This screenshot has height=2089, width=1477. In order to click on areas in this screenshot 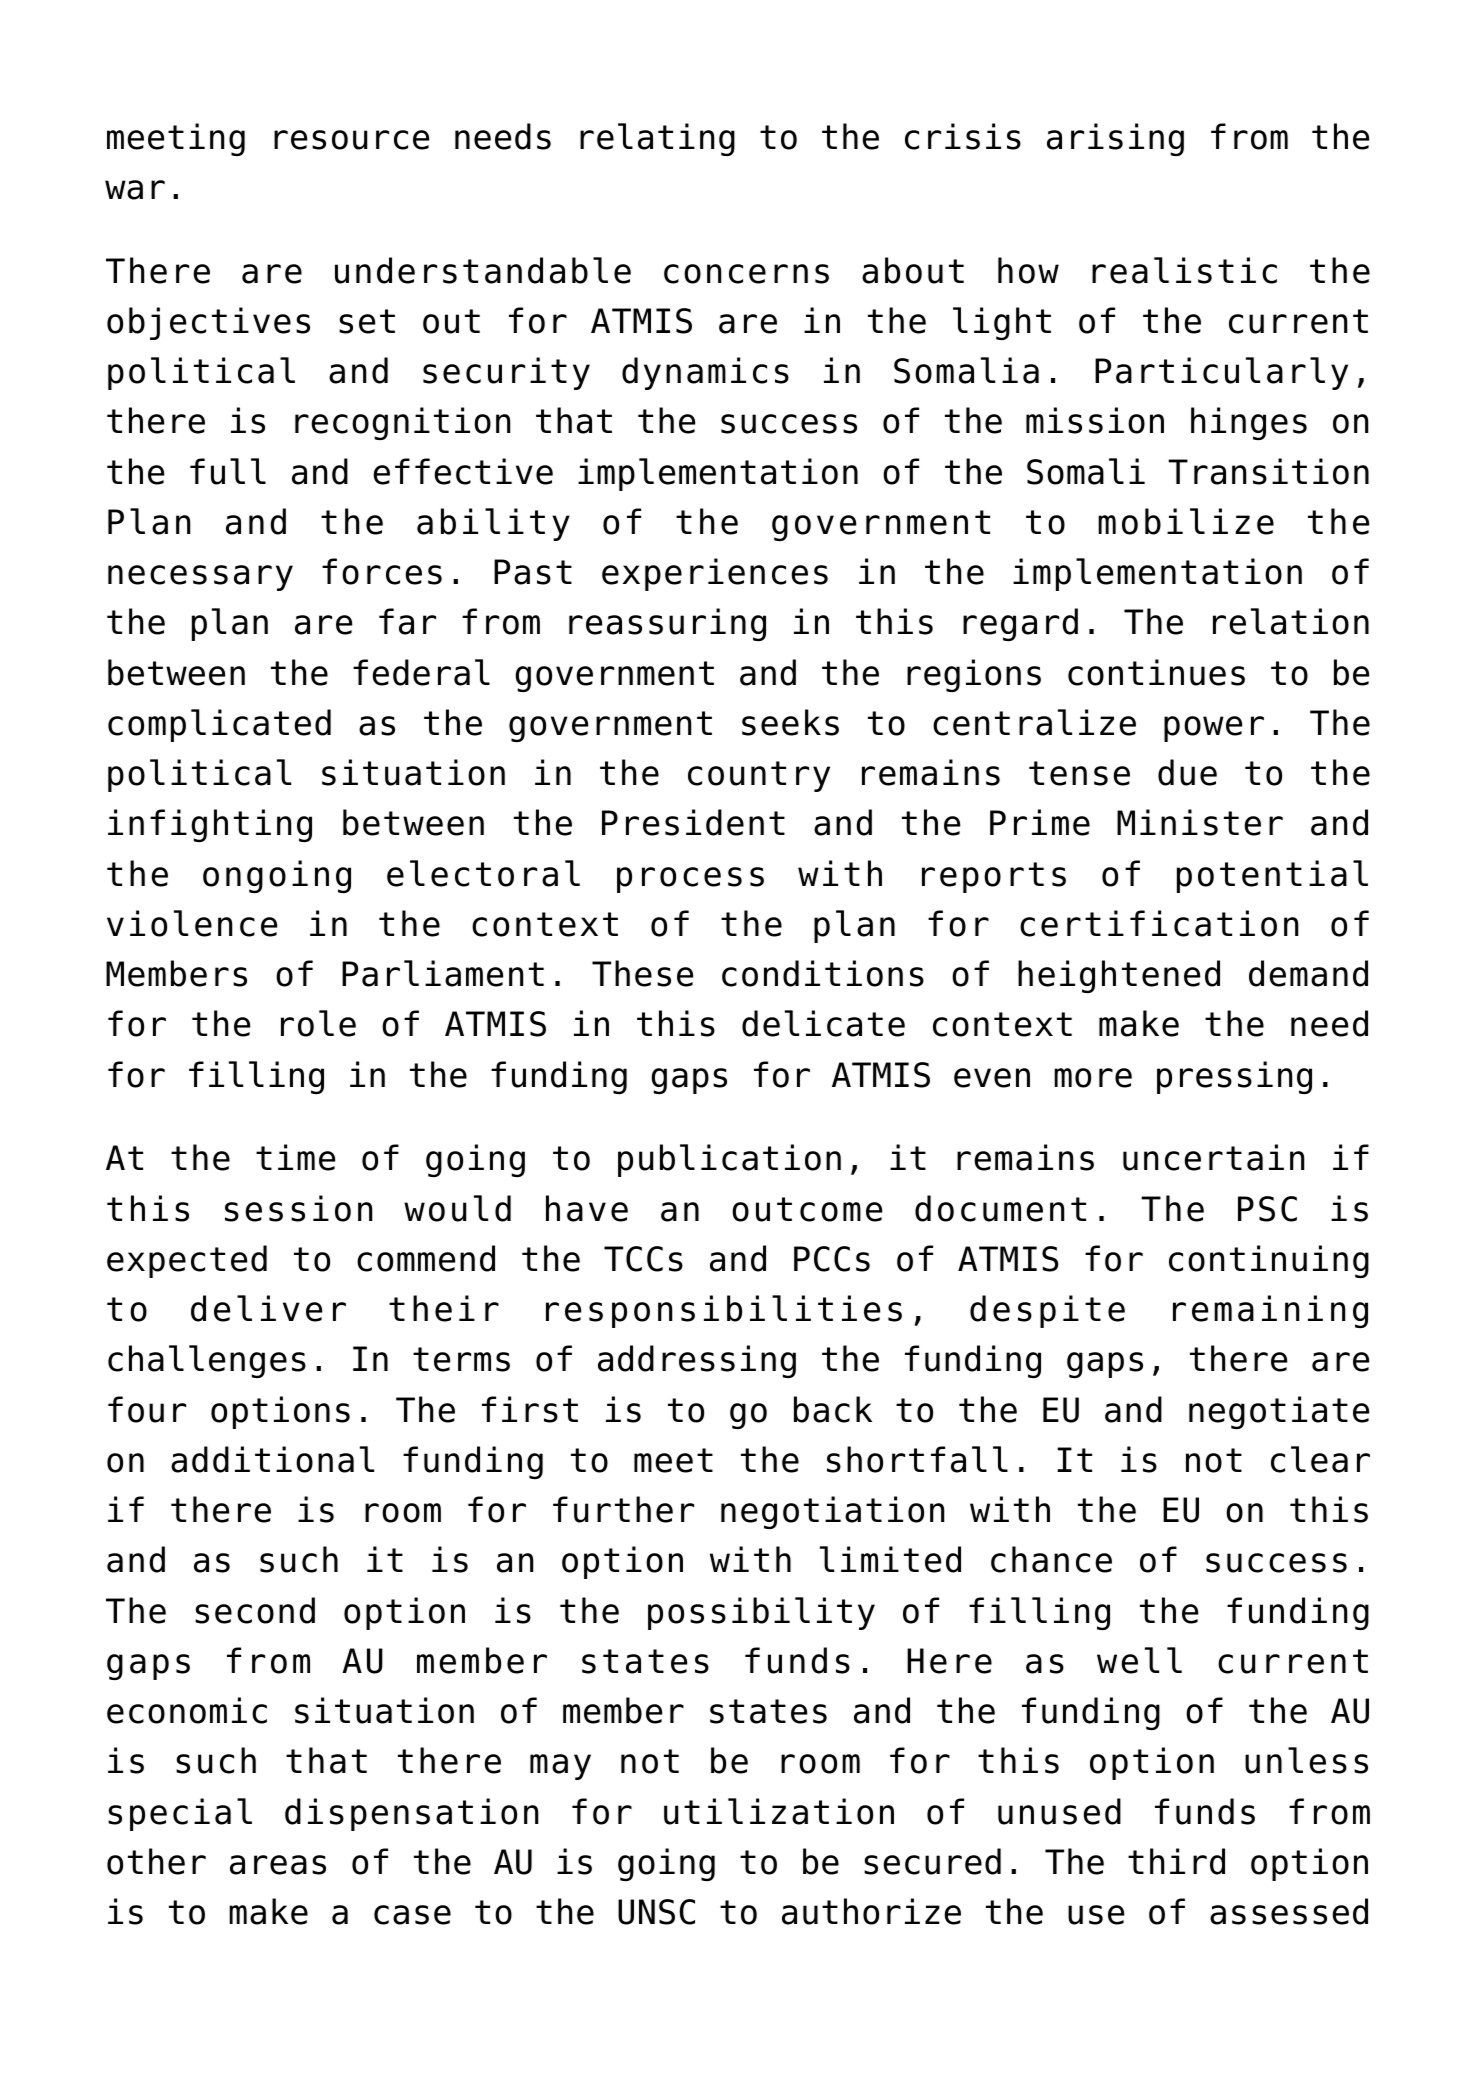, I will do `click(278, 1865)`.
